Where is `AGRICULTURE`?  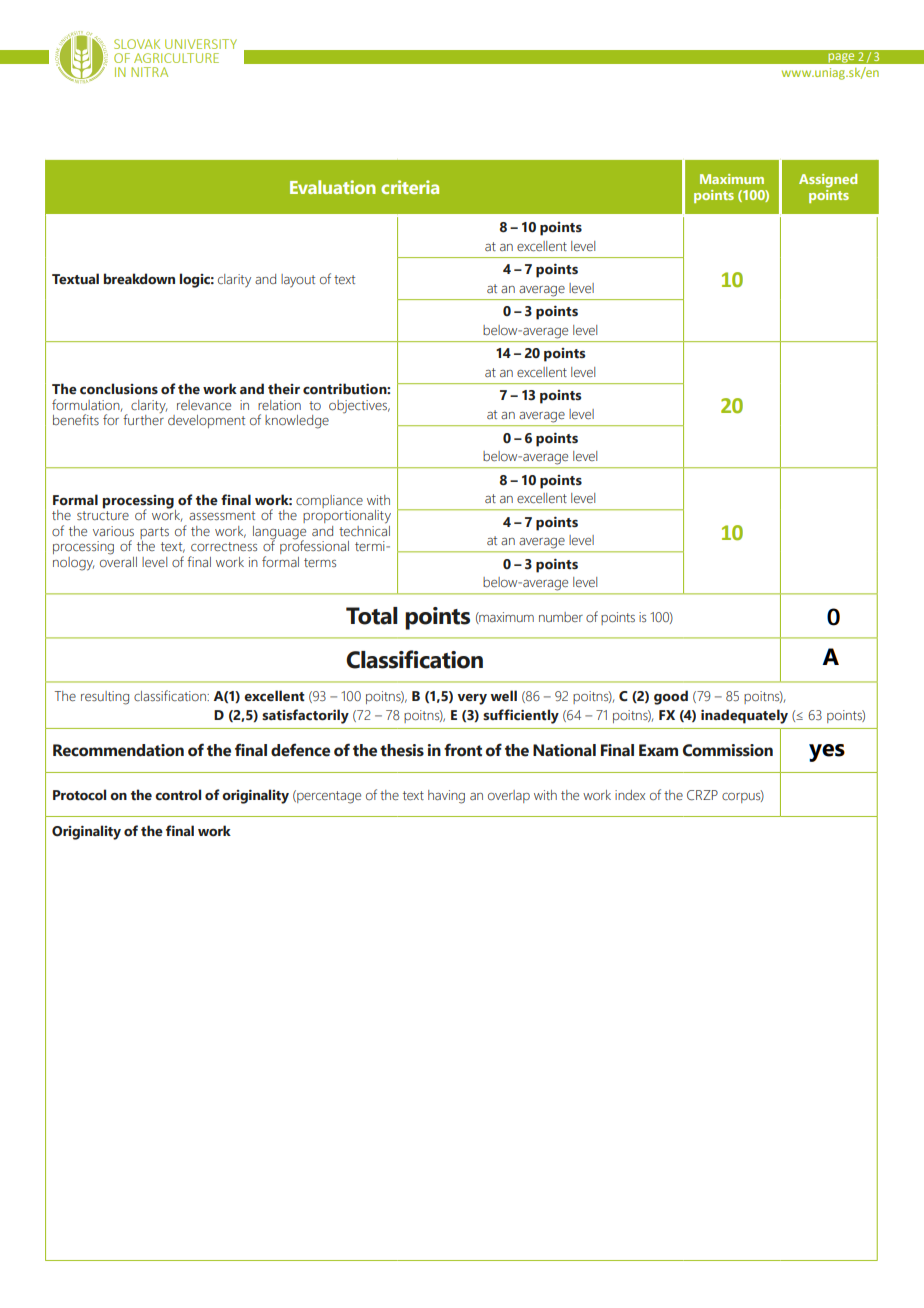
AGRICULTURE is located at coordinates (176, 58).
